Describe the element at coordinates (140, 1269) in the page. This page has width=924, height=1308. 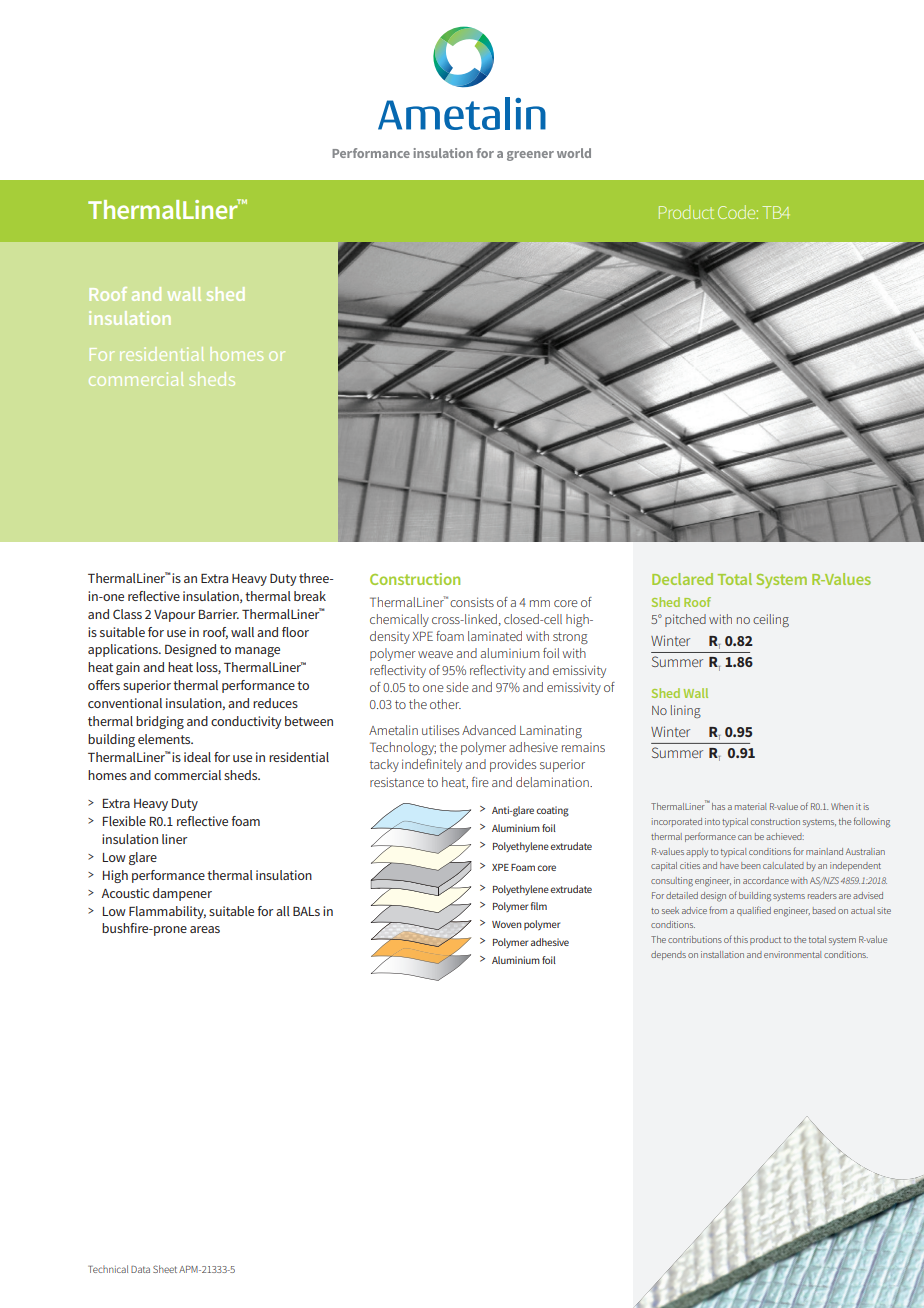
I see `Data` at that location.
